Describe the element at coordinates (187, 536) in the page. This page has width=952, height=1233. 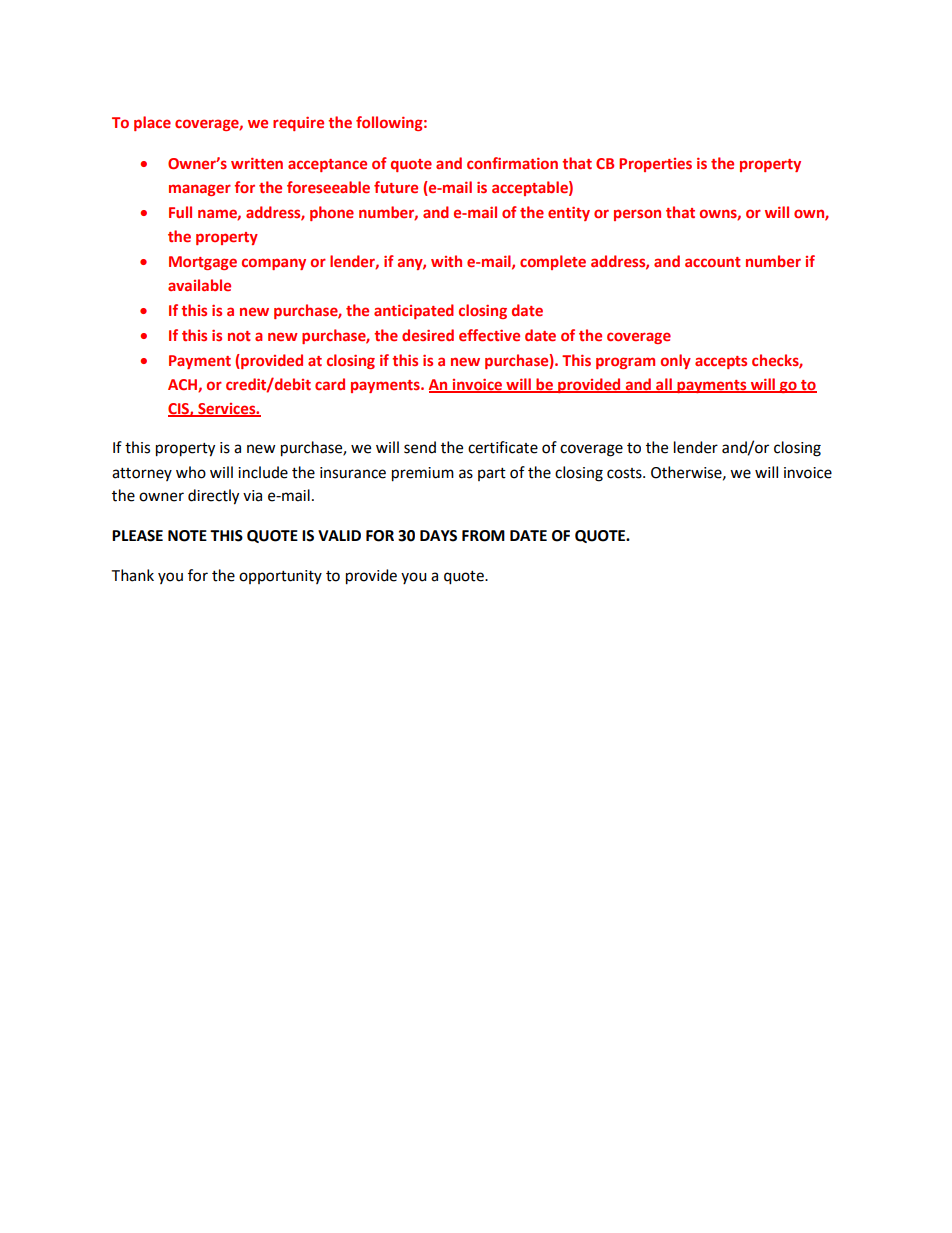
I see `NOTE` at that location.
